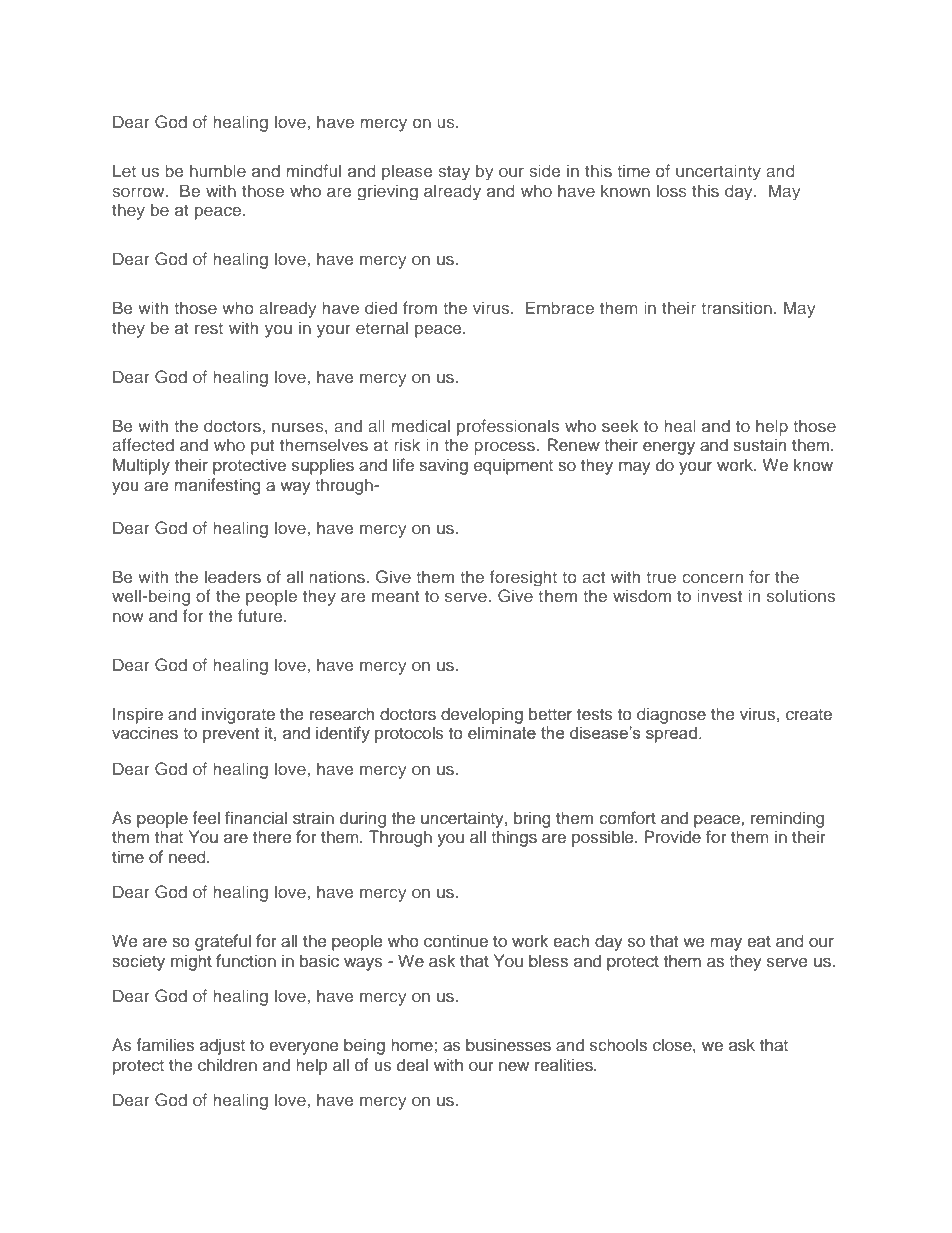 Image resolution: width=952 pixels, height=1233 pixels. I want to click on manifesting, so click(217, 486).
